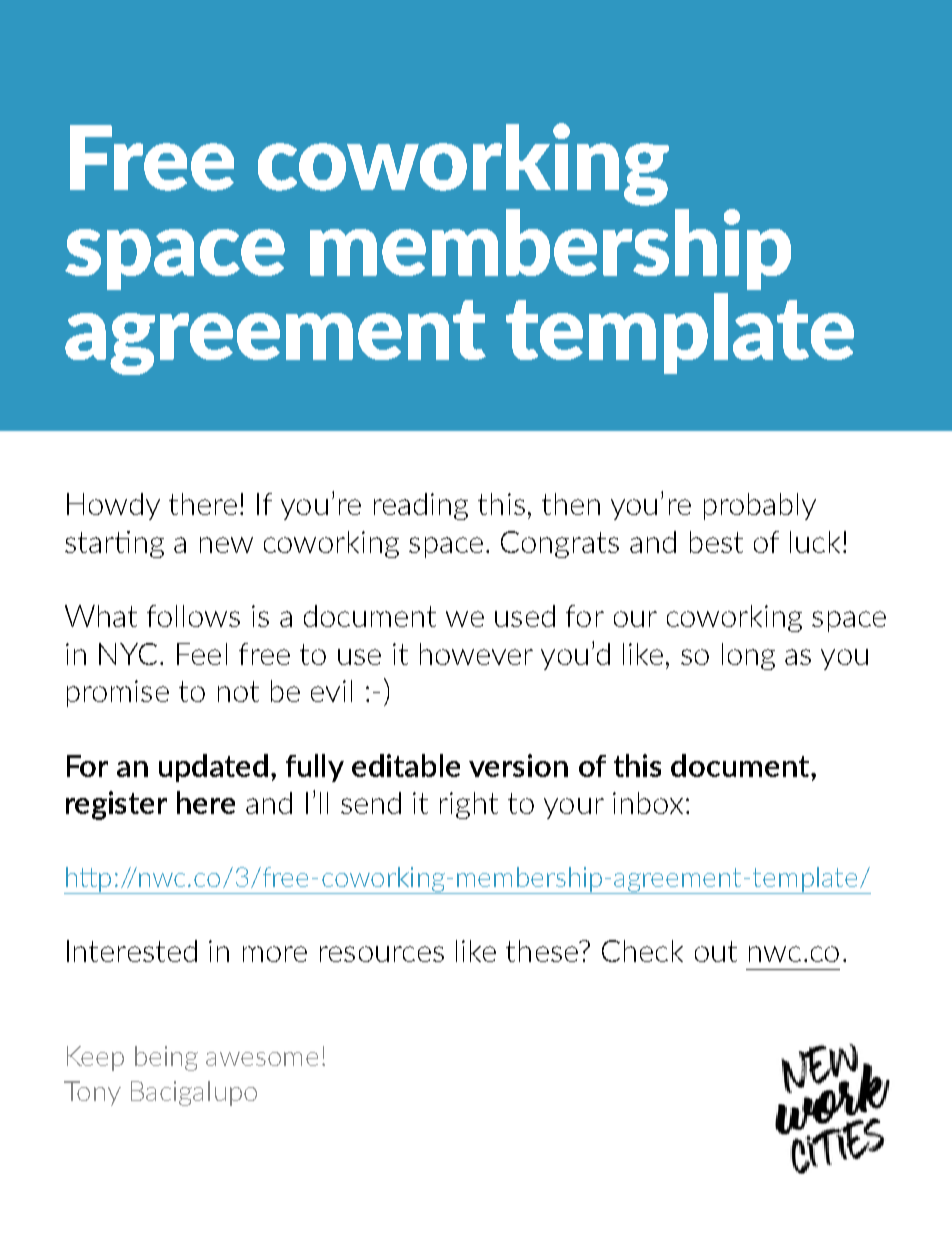 Image resolution: width=952 pixels, height=1233 pixels. I want to click on being, so click(166, 1058).
